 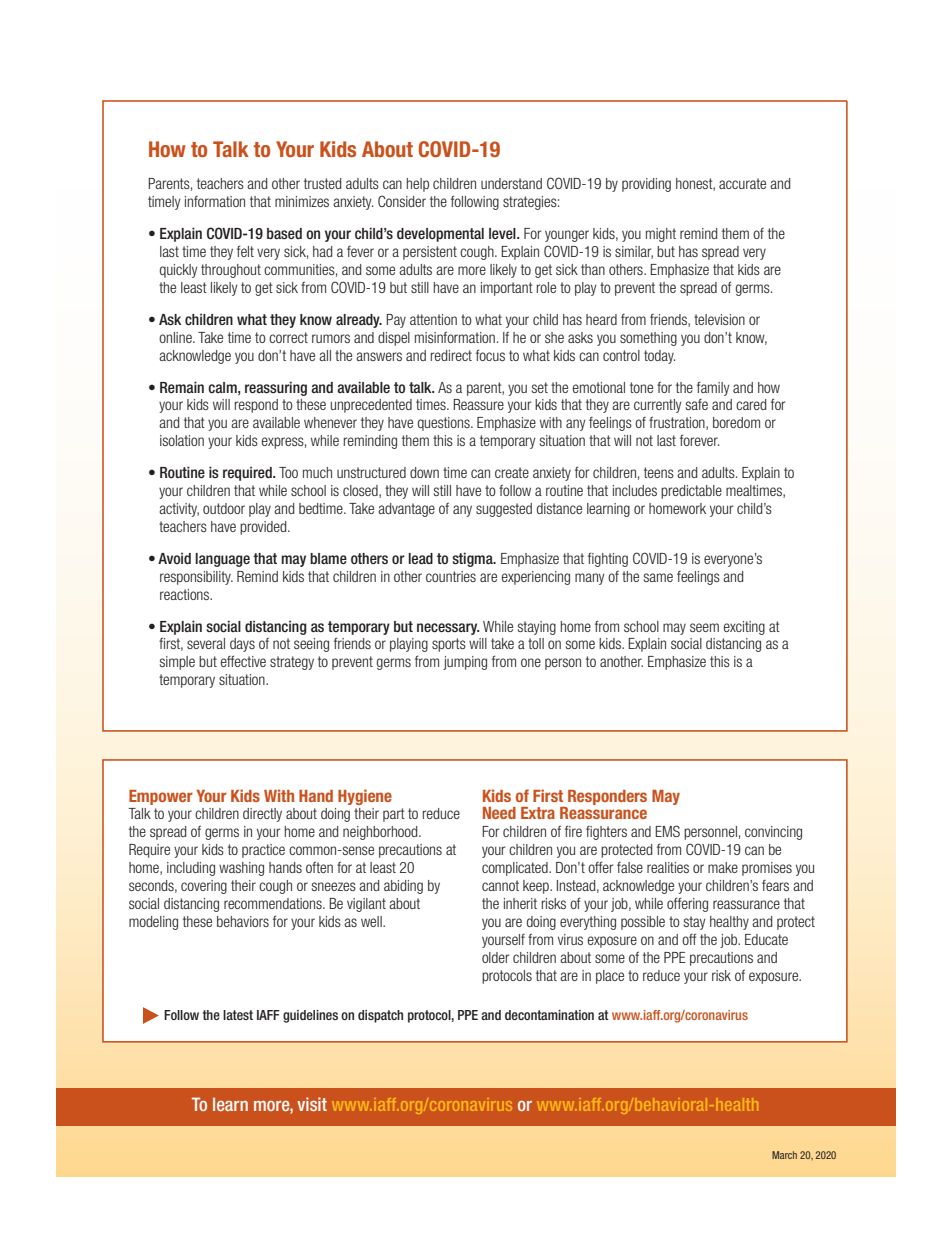 I want to click on visit, so click(x=312, y=1104).
